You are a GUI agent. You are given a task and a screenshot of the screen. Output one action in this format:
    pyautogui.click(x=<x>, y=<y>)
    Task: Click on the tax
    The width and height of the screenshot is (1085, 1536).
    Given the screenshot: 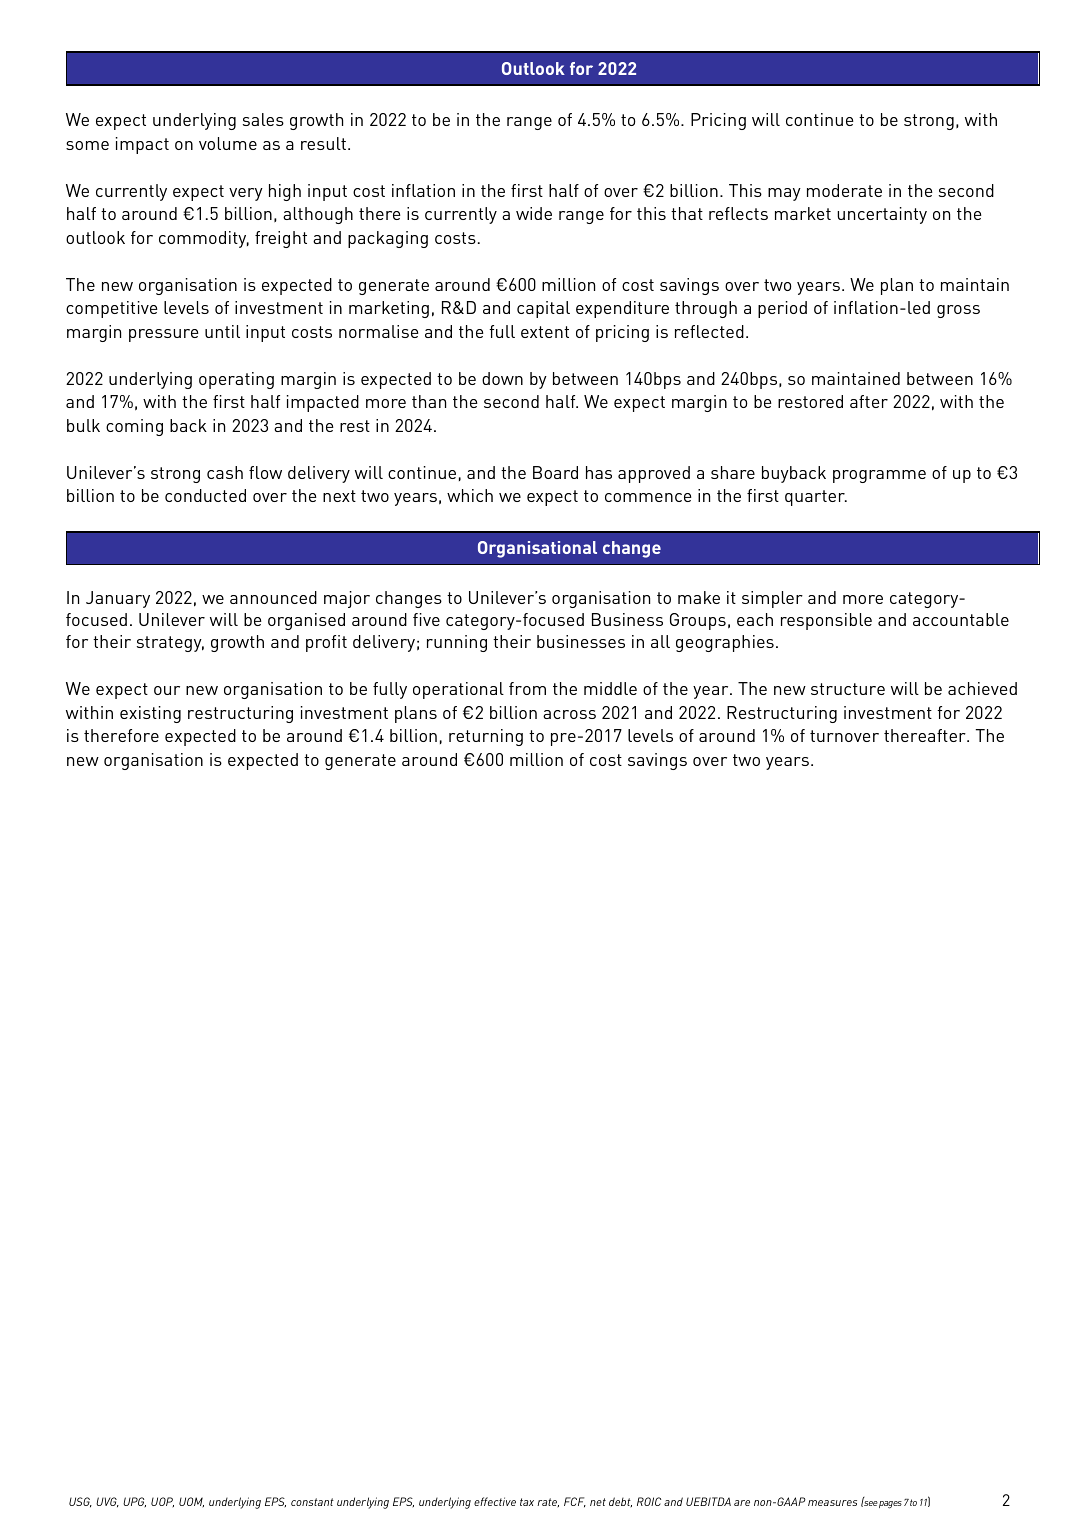 What is the action you would take?
    pyautogui.click(x=527, y=1502)
